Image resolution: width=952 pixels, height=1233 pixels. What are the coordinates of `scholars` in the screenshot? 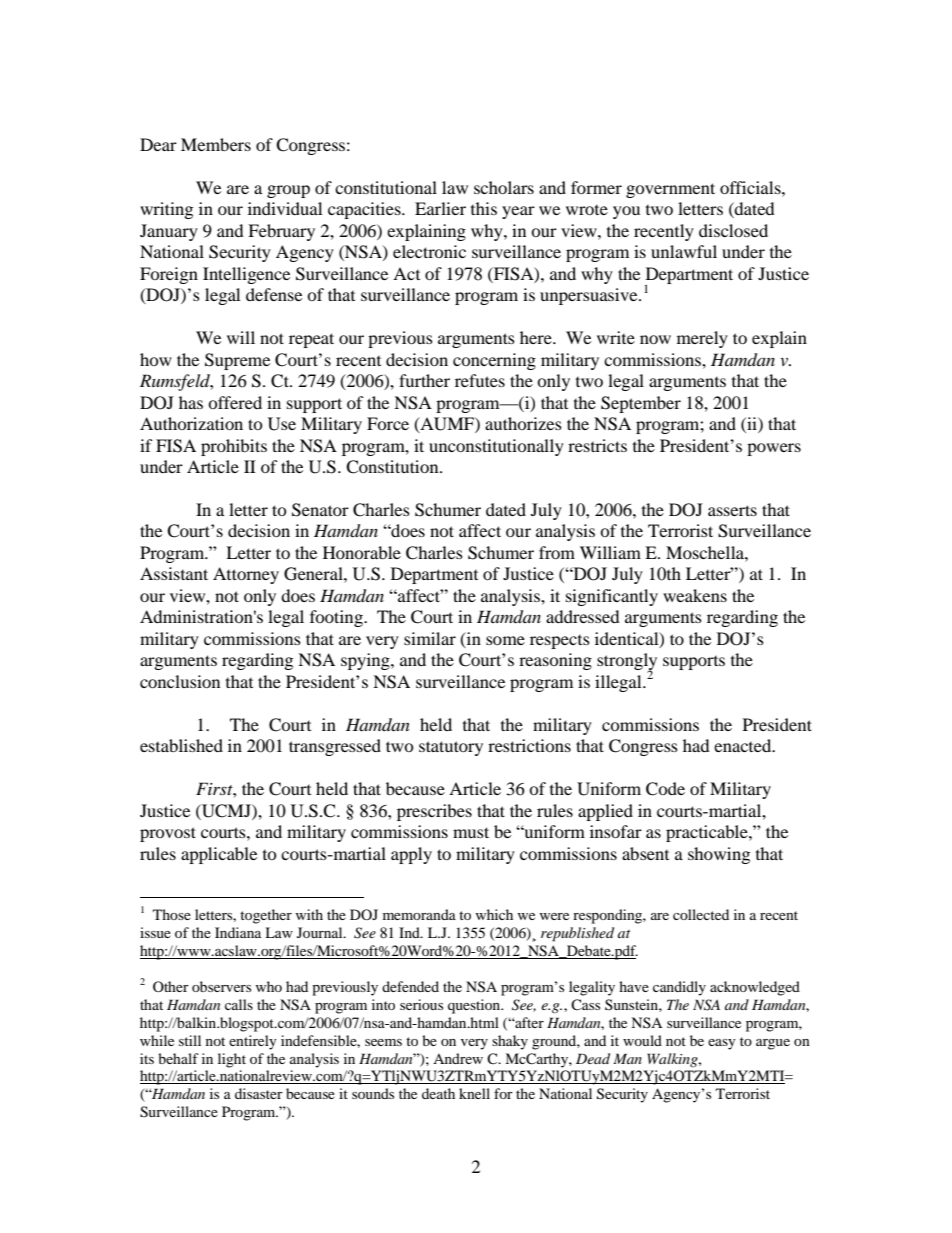 It's located at (504, 187).
